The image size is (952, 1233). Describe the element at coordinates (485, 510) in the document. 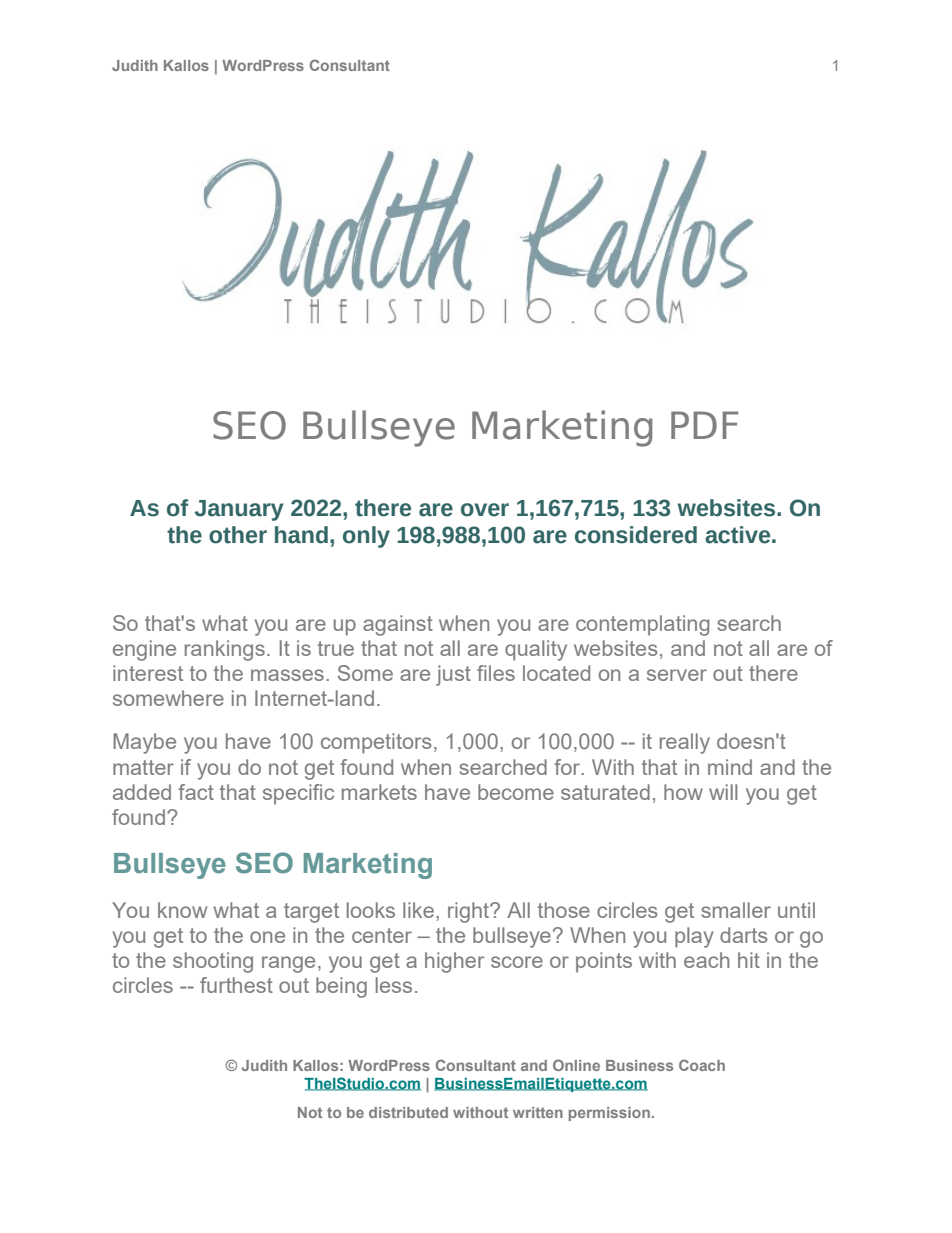

I see `over` at that location.
